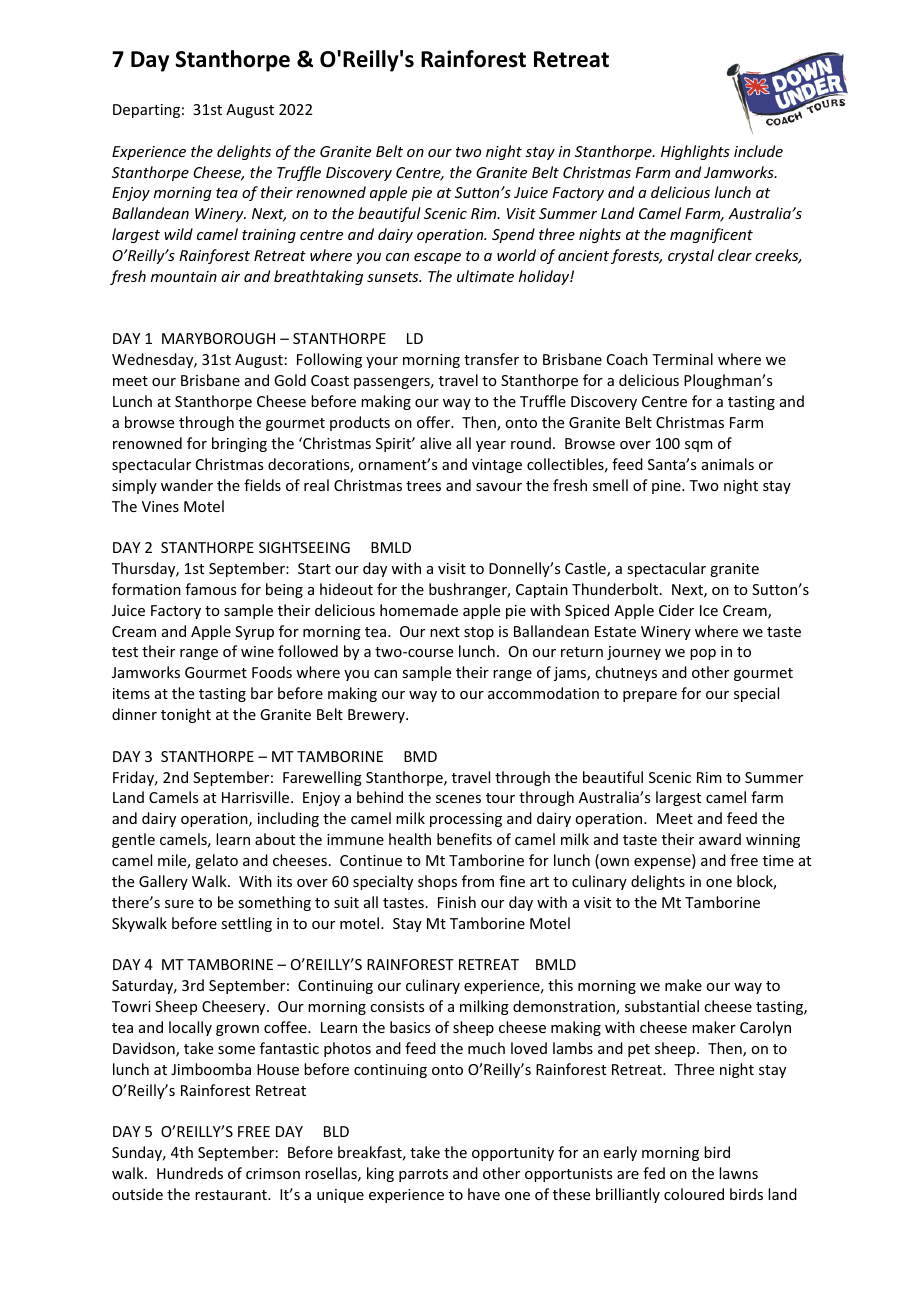  Describe the element at coordinates (464, 839) in the screenshot. I see `benefits` at that location.
